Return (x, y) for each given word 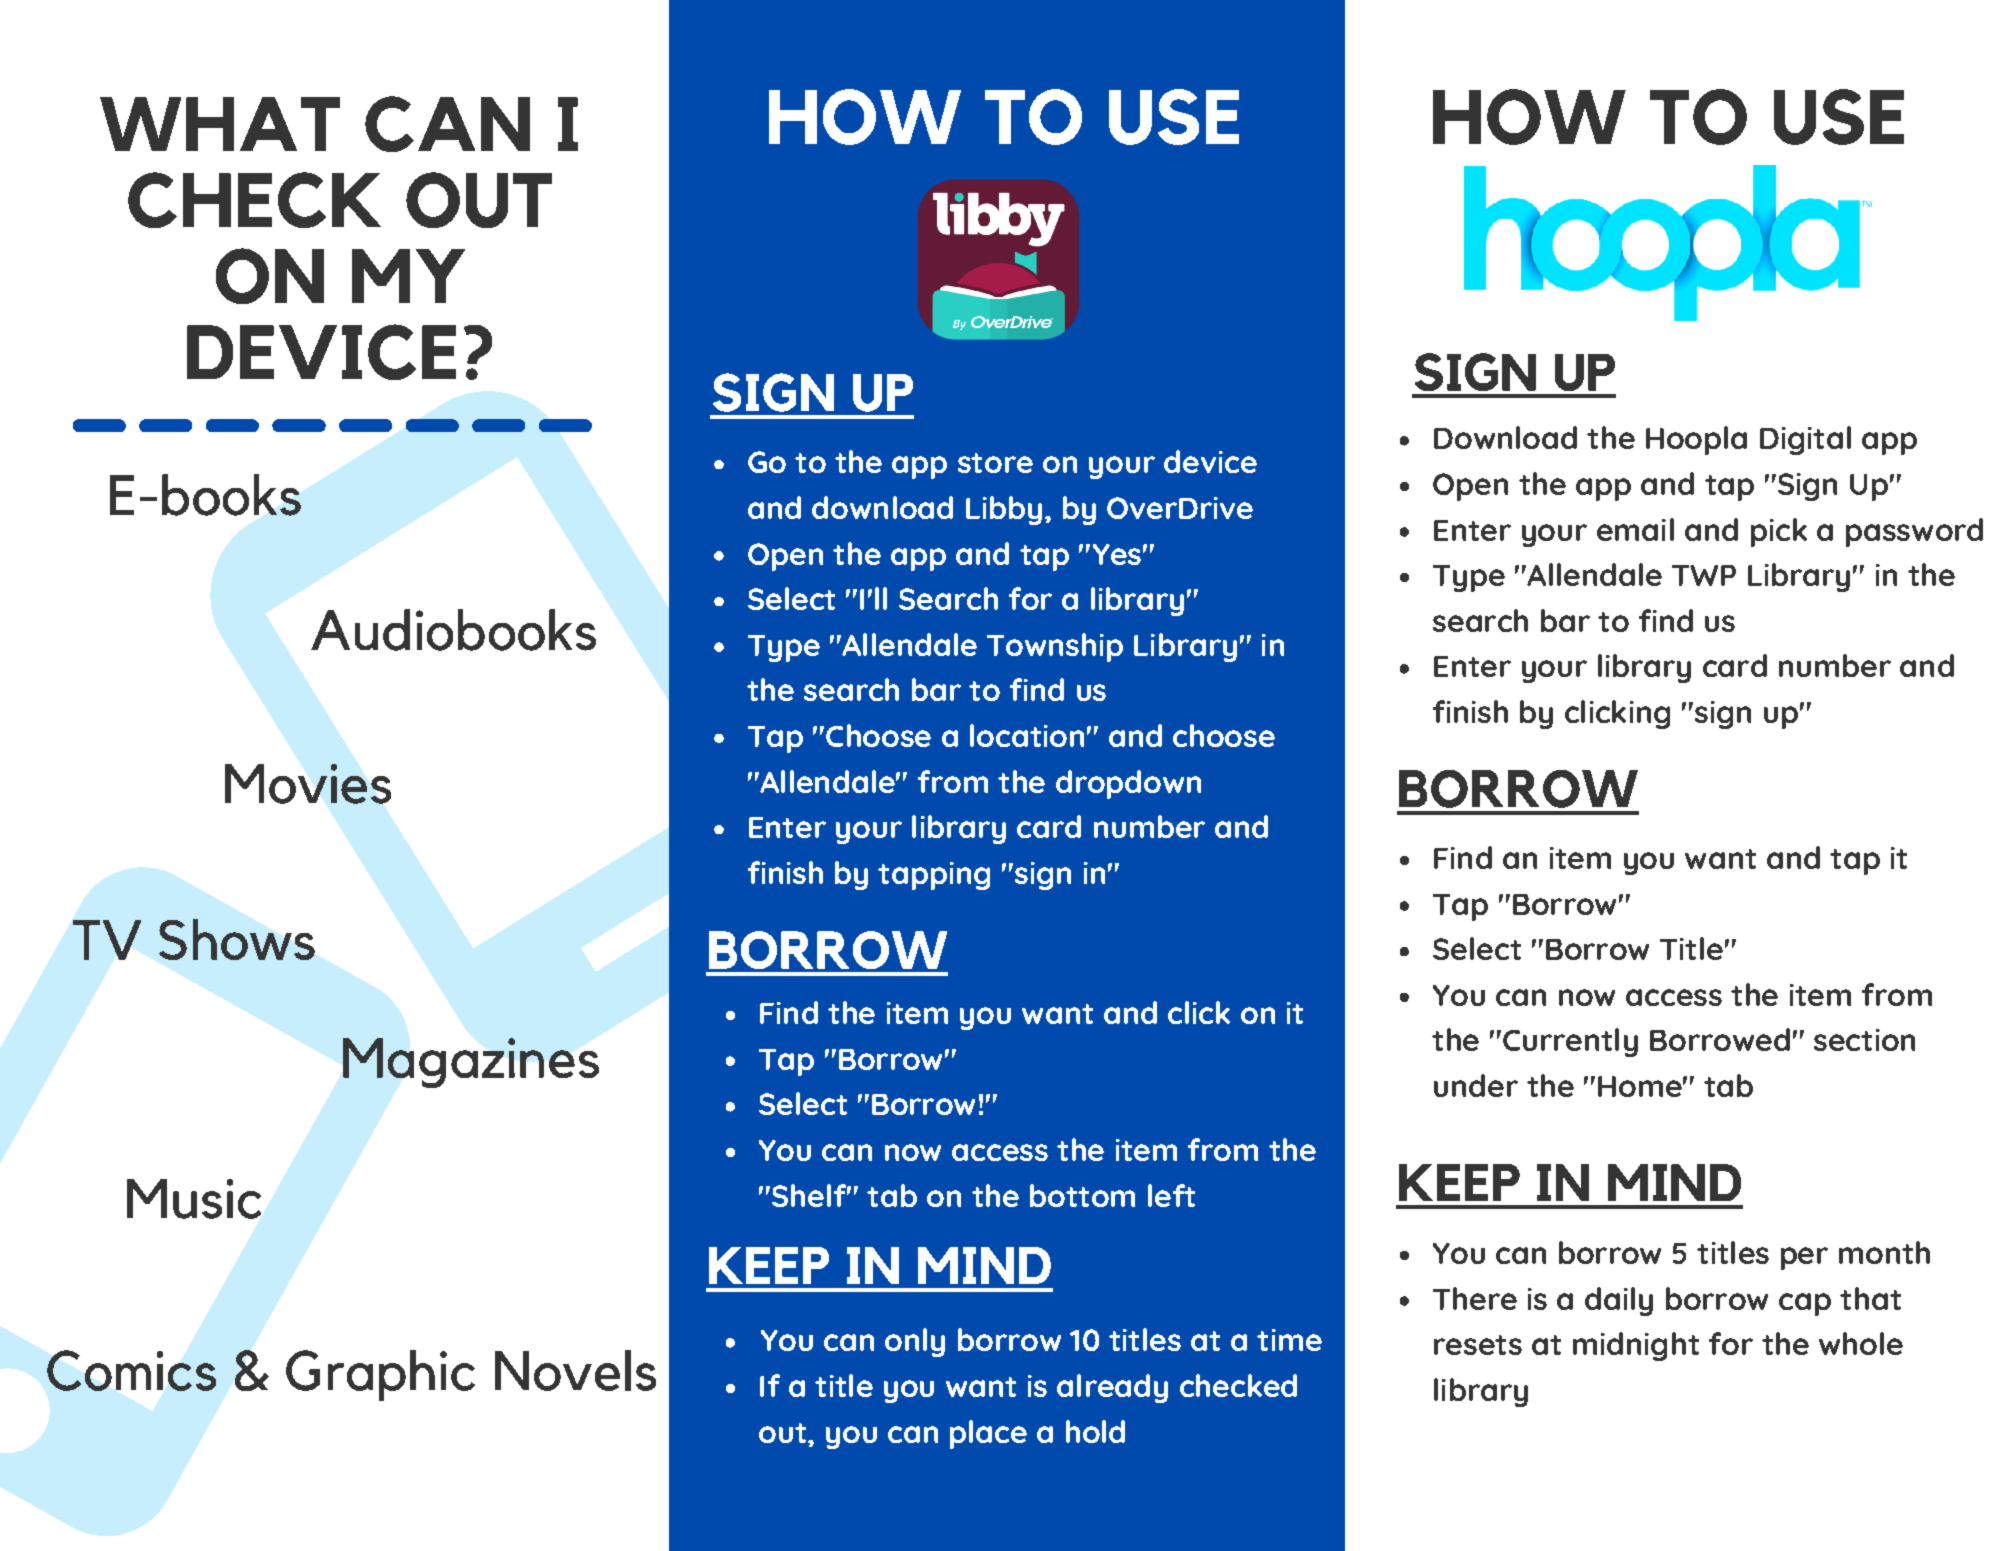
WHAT (220, 124)
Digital (1805, 440)
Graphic (380, 1375)
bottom (1082, 1195)
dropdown (1128, 784)
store (995, 463)
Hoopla (1696, 440)
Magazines (471, 1063)
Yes (1117, 554)
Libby (1004, 510)
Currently (1569, 1042)
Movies (308, 784)
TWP (1704, 575)
